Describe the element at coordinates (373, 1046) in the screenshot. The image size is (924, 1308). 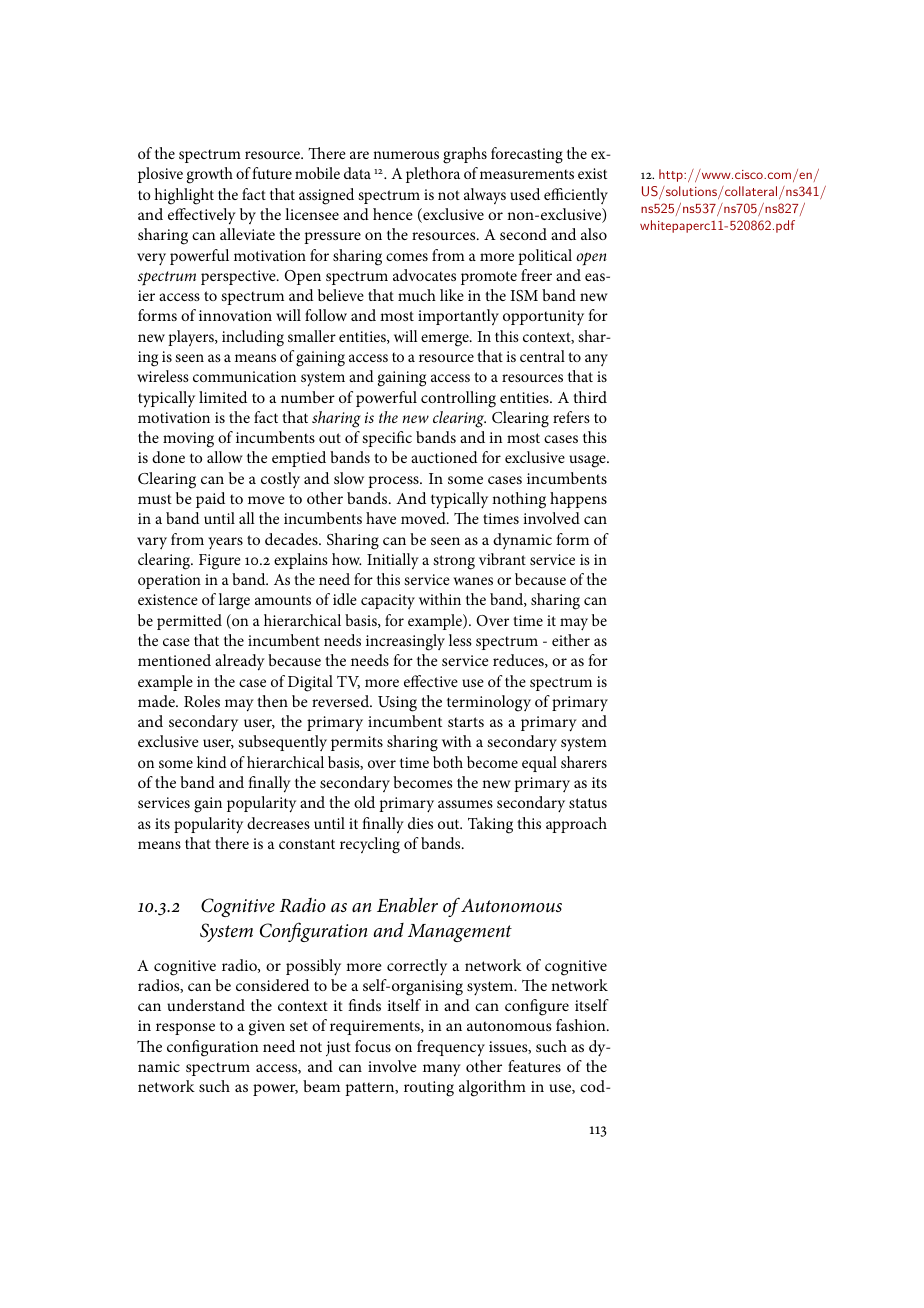
I see `focus` at that location.
